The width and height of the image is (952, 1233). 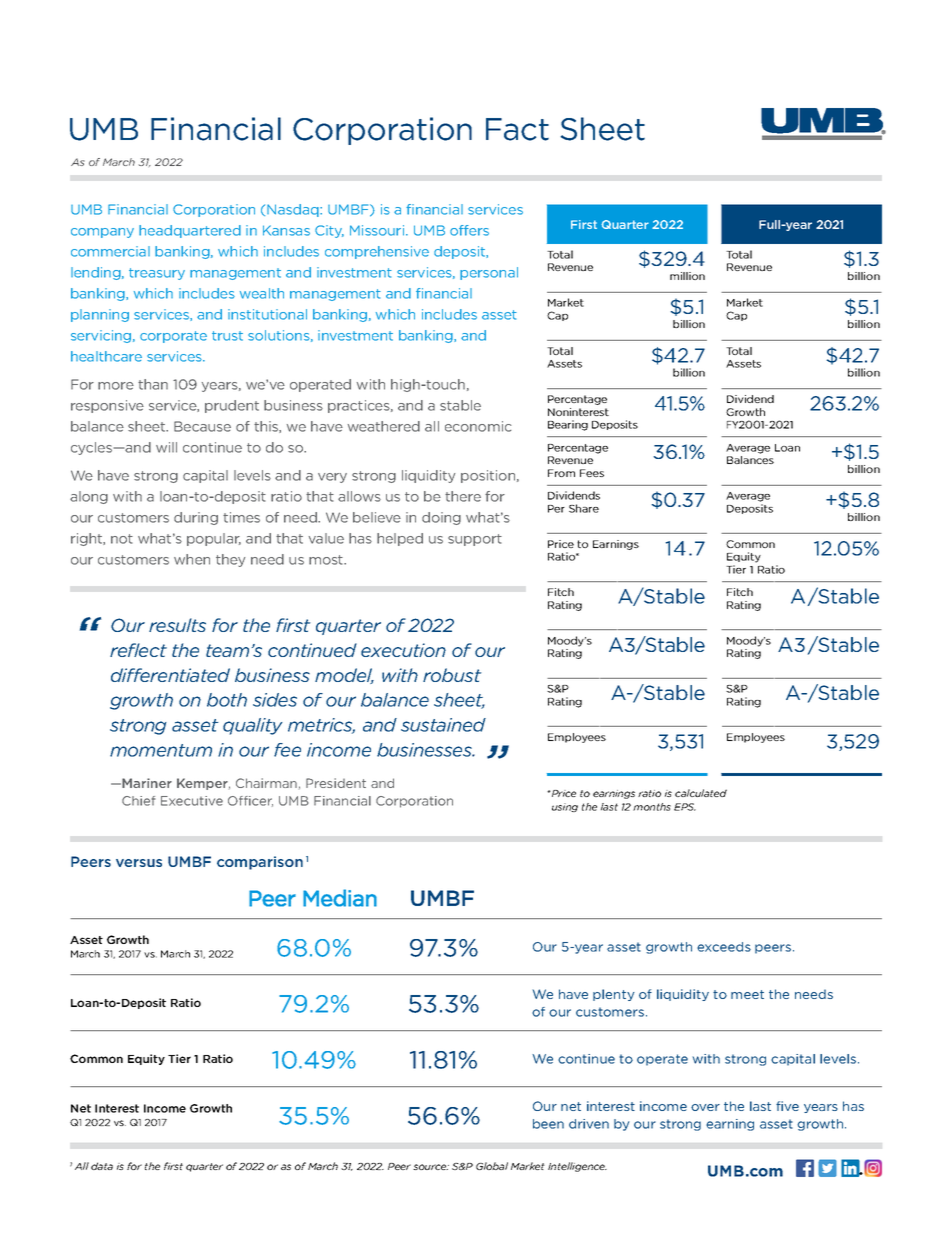 What do you see at coordinates (431, 1167) in the image?
I see `source` at bounding box center [431, 1167].
